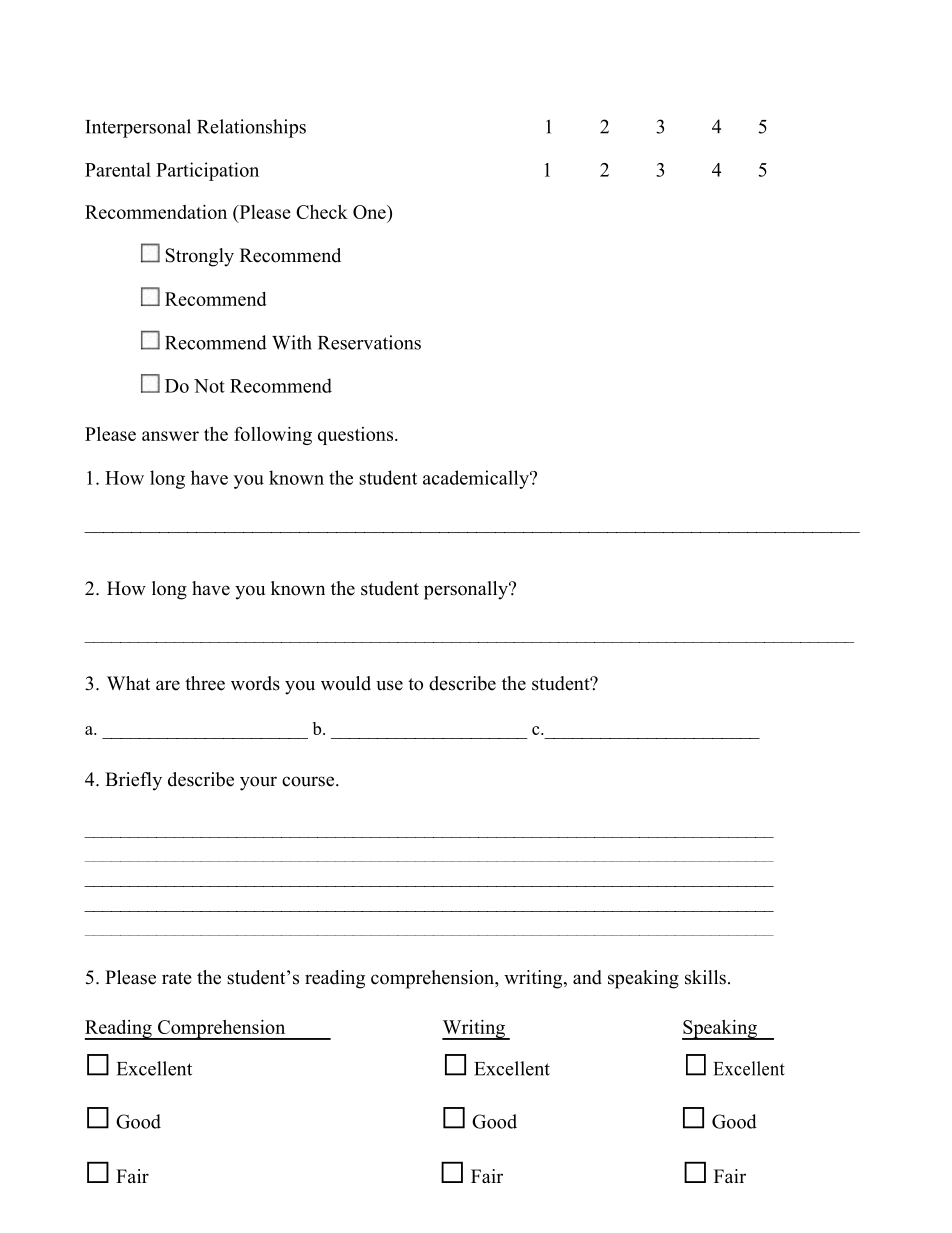 Image resolution: width=952 pixels, height=1233 pixels. Describe the element at coordinates (477, 479) in the page. I see `academically` at that location.
